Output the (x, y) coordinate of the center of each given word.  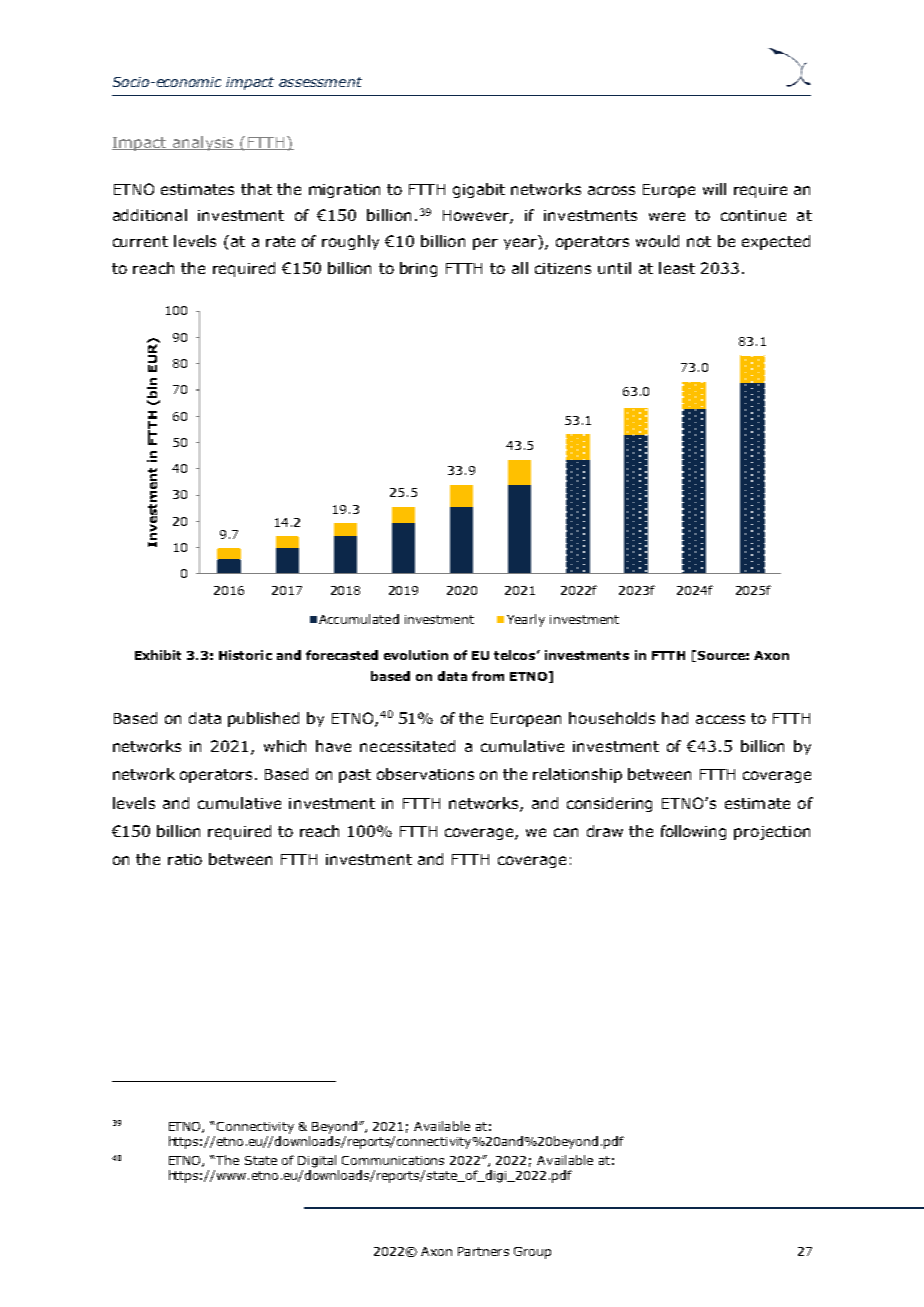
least (677, 268)
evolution (416, 655)
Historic (245, 655)
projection (772, 833)
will (714, 189)
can (566, 832)
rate (280, 241)
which (285, 746)
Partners (483, 1251)
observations (425, 774)
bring (418, 269)
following (693, 832)
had (675, 718)
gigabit (479, 190)
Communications (393, 1160)
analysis (203, 143)
